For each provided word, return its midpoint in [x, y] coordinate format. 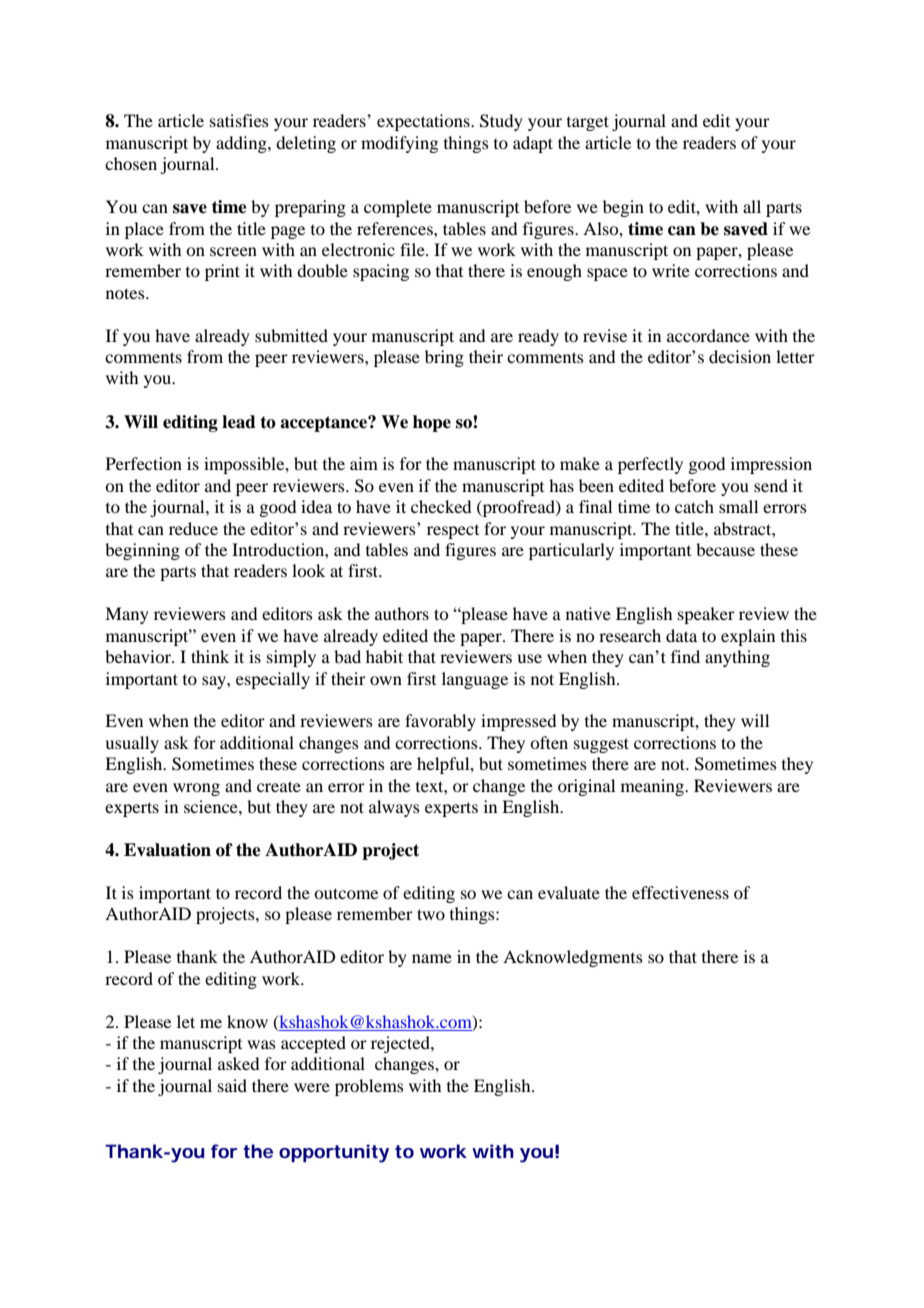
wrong [196, 789]
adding [242, 144]
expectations [424, 122]
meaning [653, 787]
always [394, 808]
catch [694, 506]
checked [441, 506]
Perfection [144, 463]
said [232, 1085]
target [588, 123]
